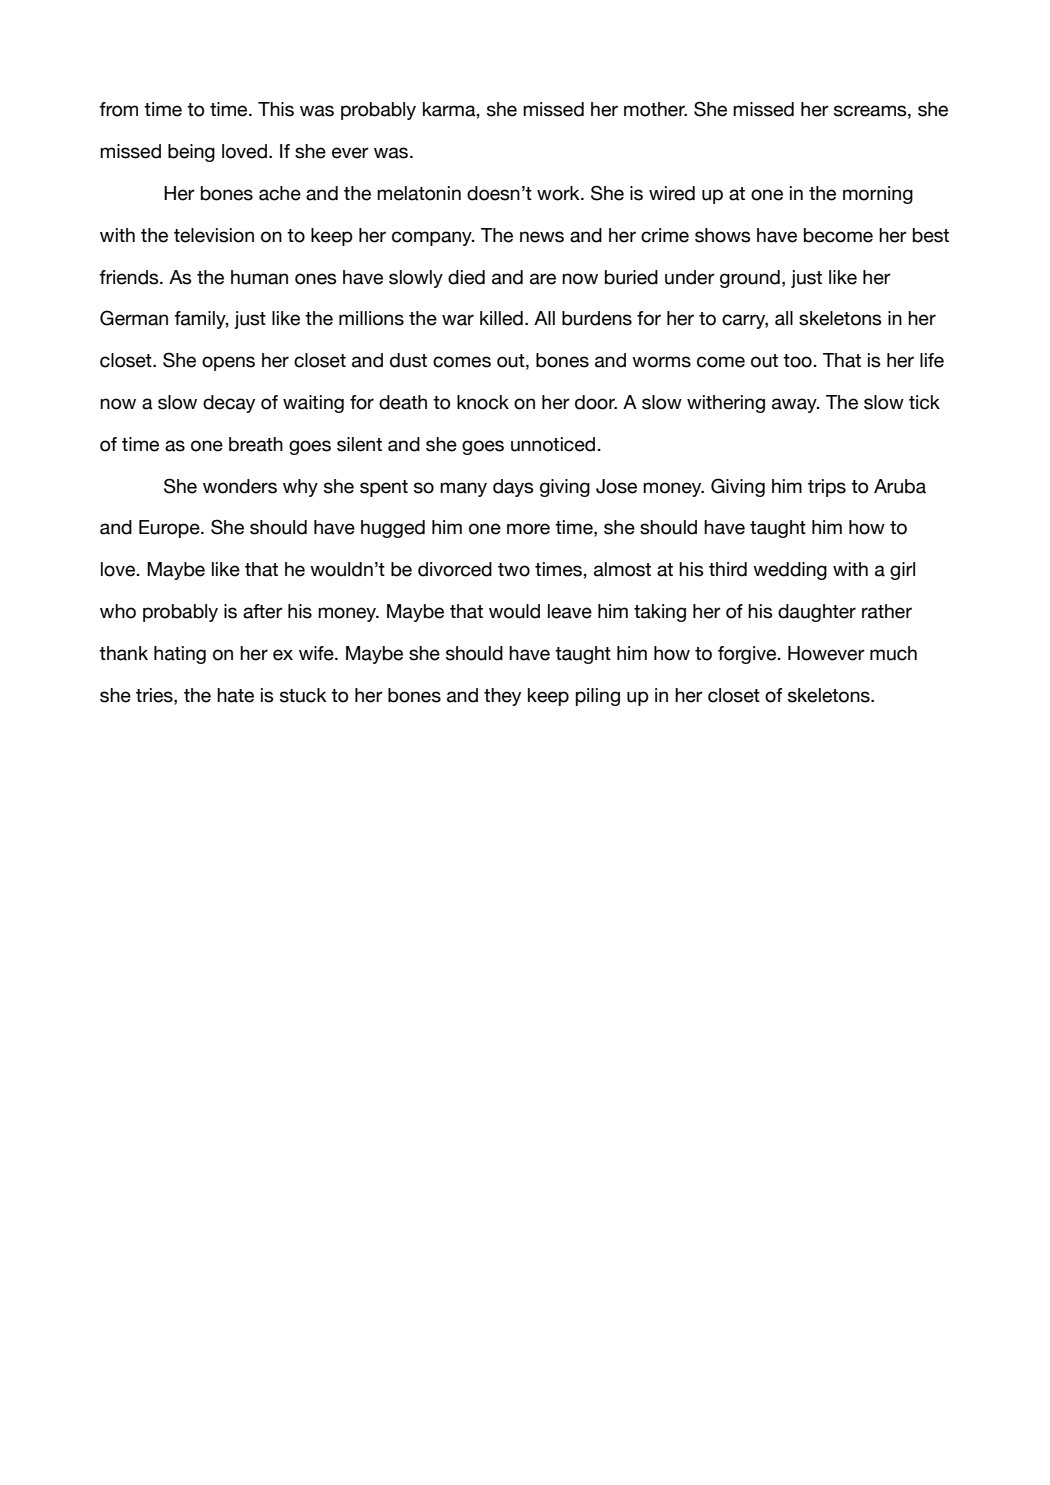 The height and width of the page is (1485, 1050). I want to click on days, so click(513, 488).
